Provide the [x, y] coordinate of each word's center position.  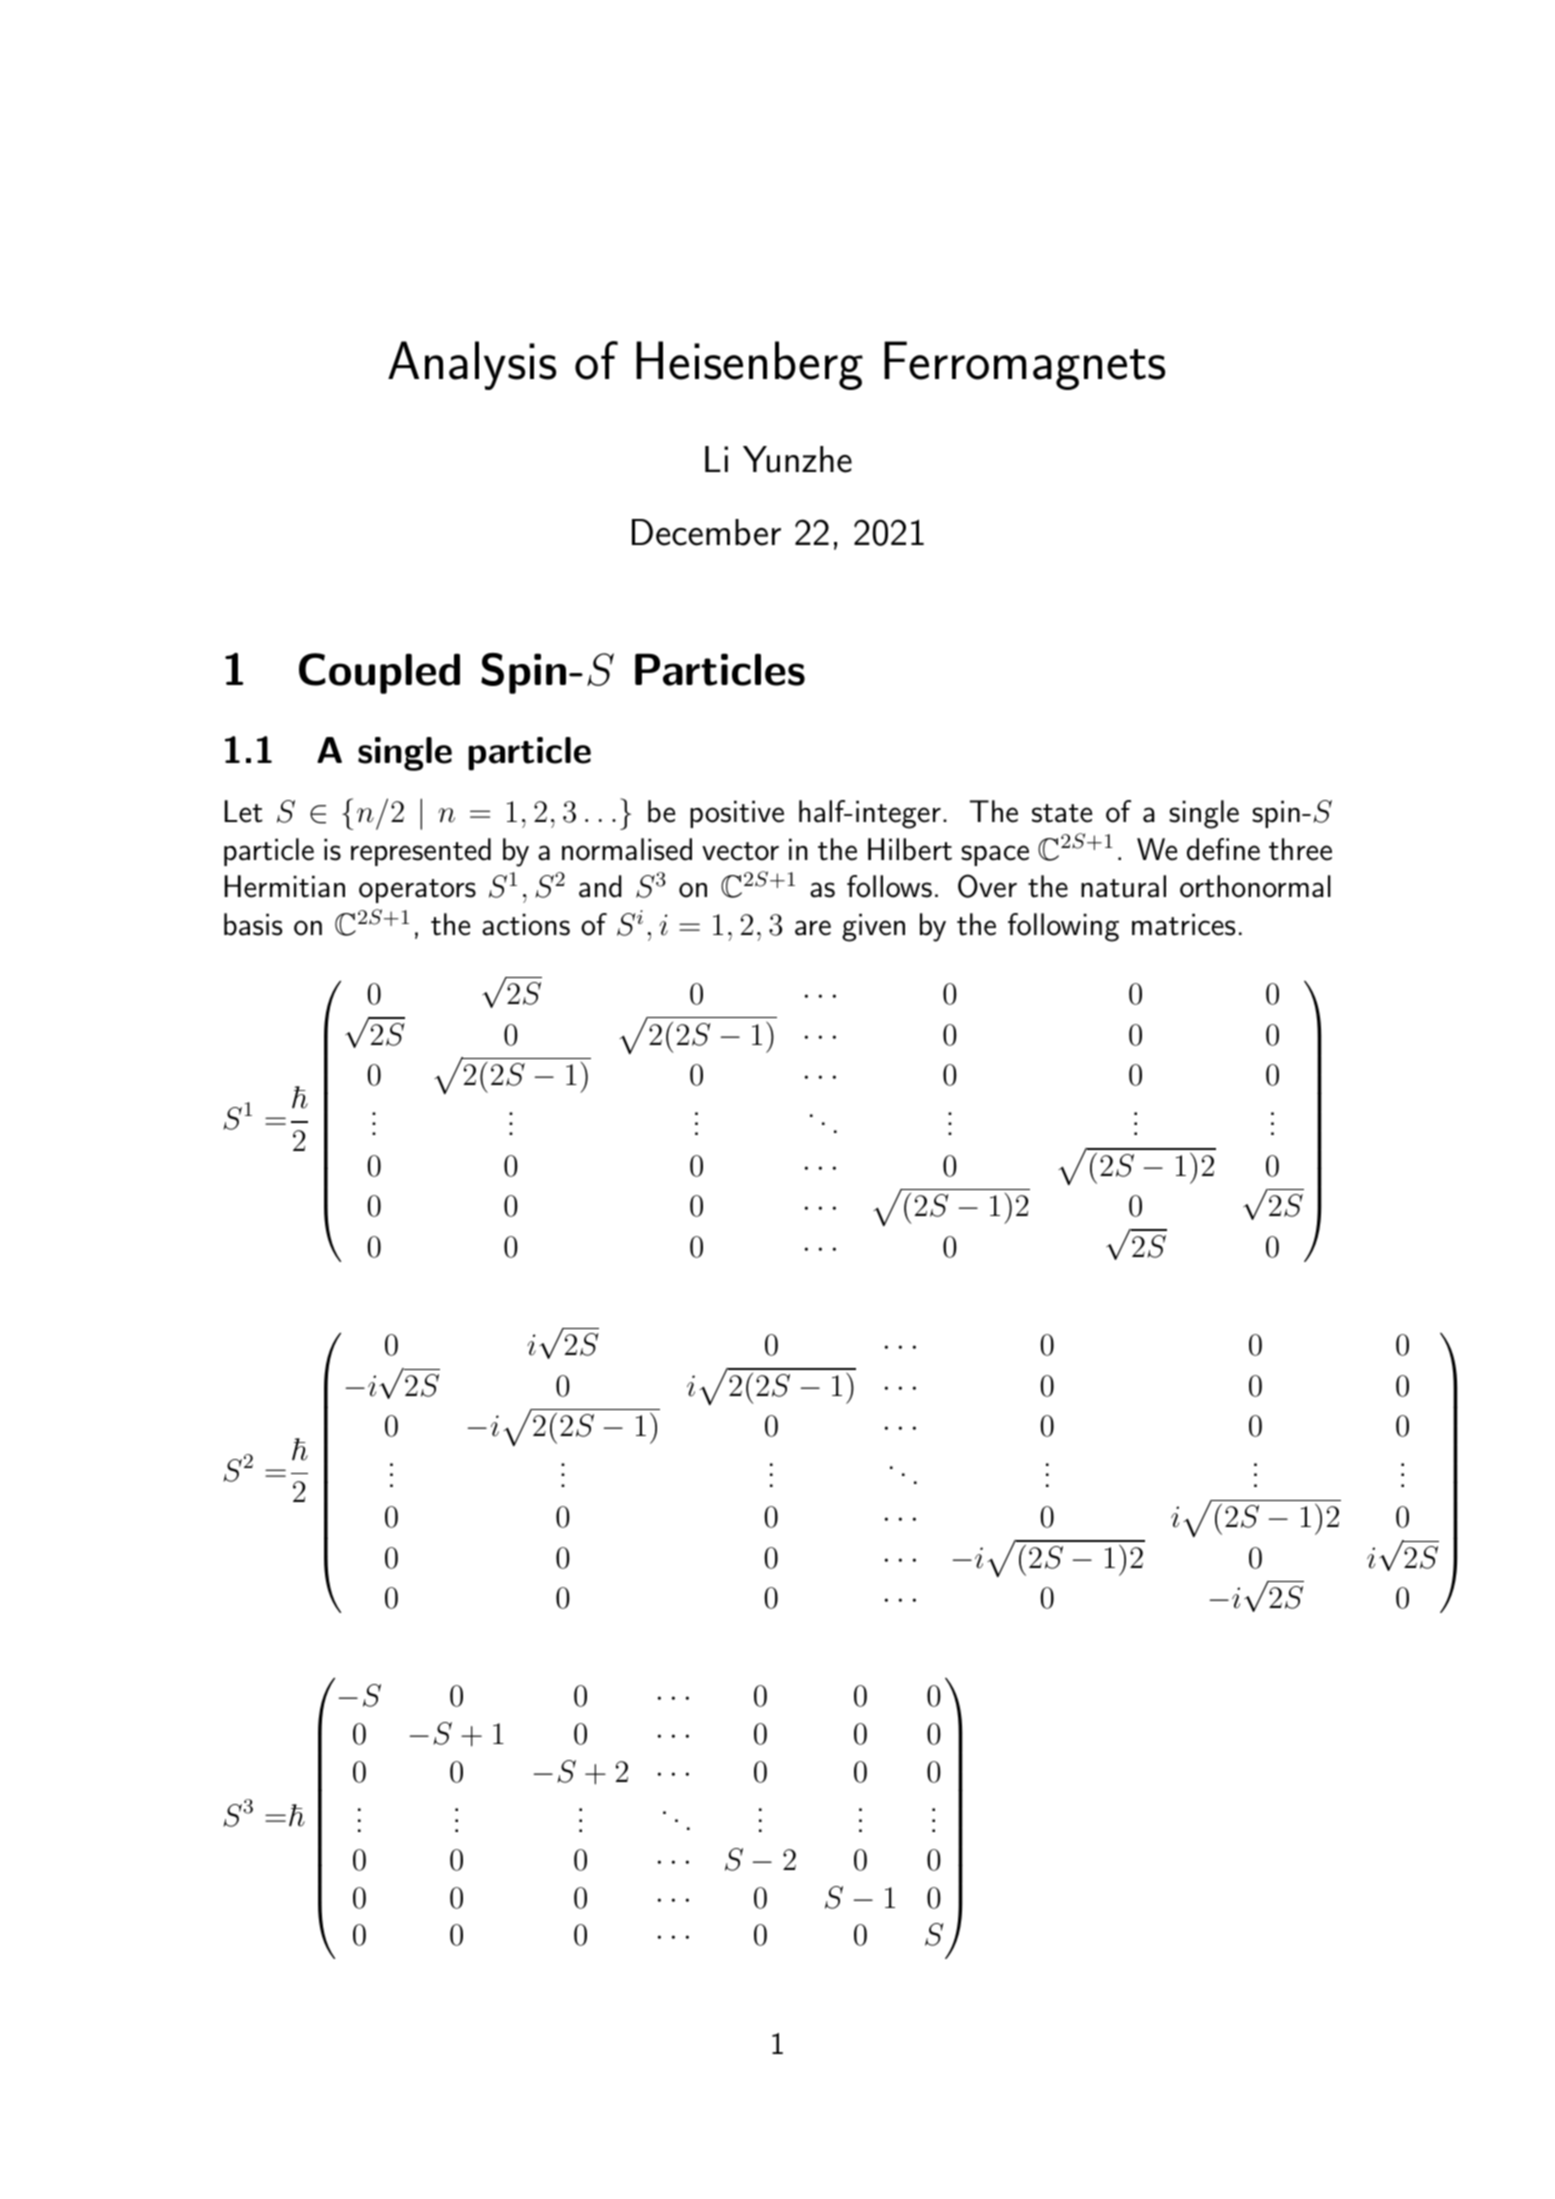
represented [421, 852]
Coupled [379, 673]
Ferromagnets [1024, 365]
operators [417, 891]
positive [737, 814]
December [706, 532]
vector [740, 851]
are [813, 928]
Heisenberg [749, 365]
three [1300, 849]
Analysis [472, 365]
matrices [1183, 924]
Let [244, 811]
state [1062, 813]
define [1223, 849]
